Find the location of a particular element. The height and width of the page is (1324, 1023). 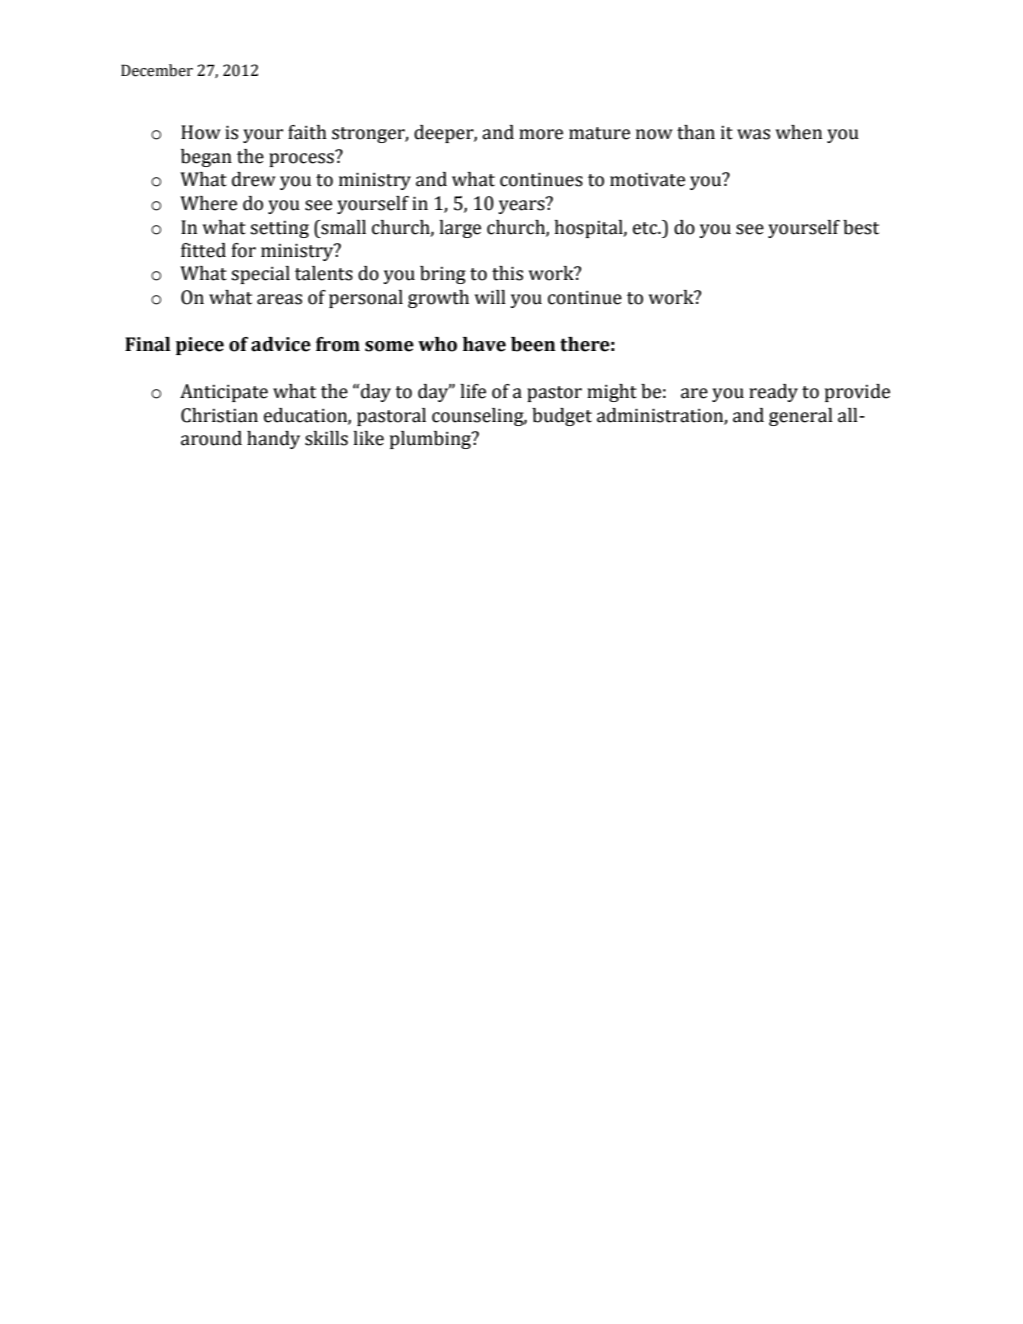

for is located at coordinates (244, 250).
